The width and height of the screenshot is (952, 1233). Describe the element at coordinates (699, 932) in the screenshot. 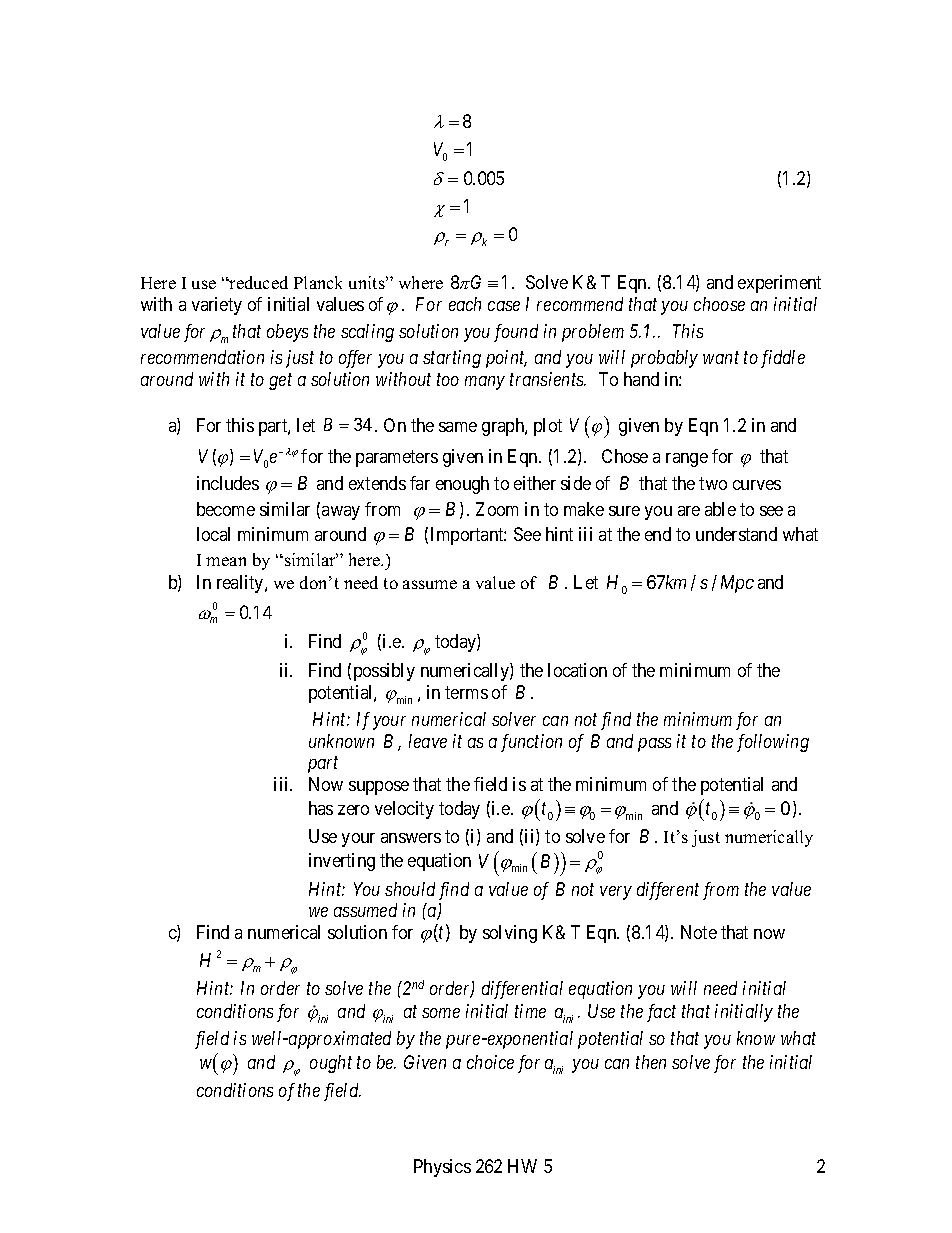

I see `Note` at that location.
